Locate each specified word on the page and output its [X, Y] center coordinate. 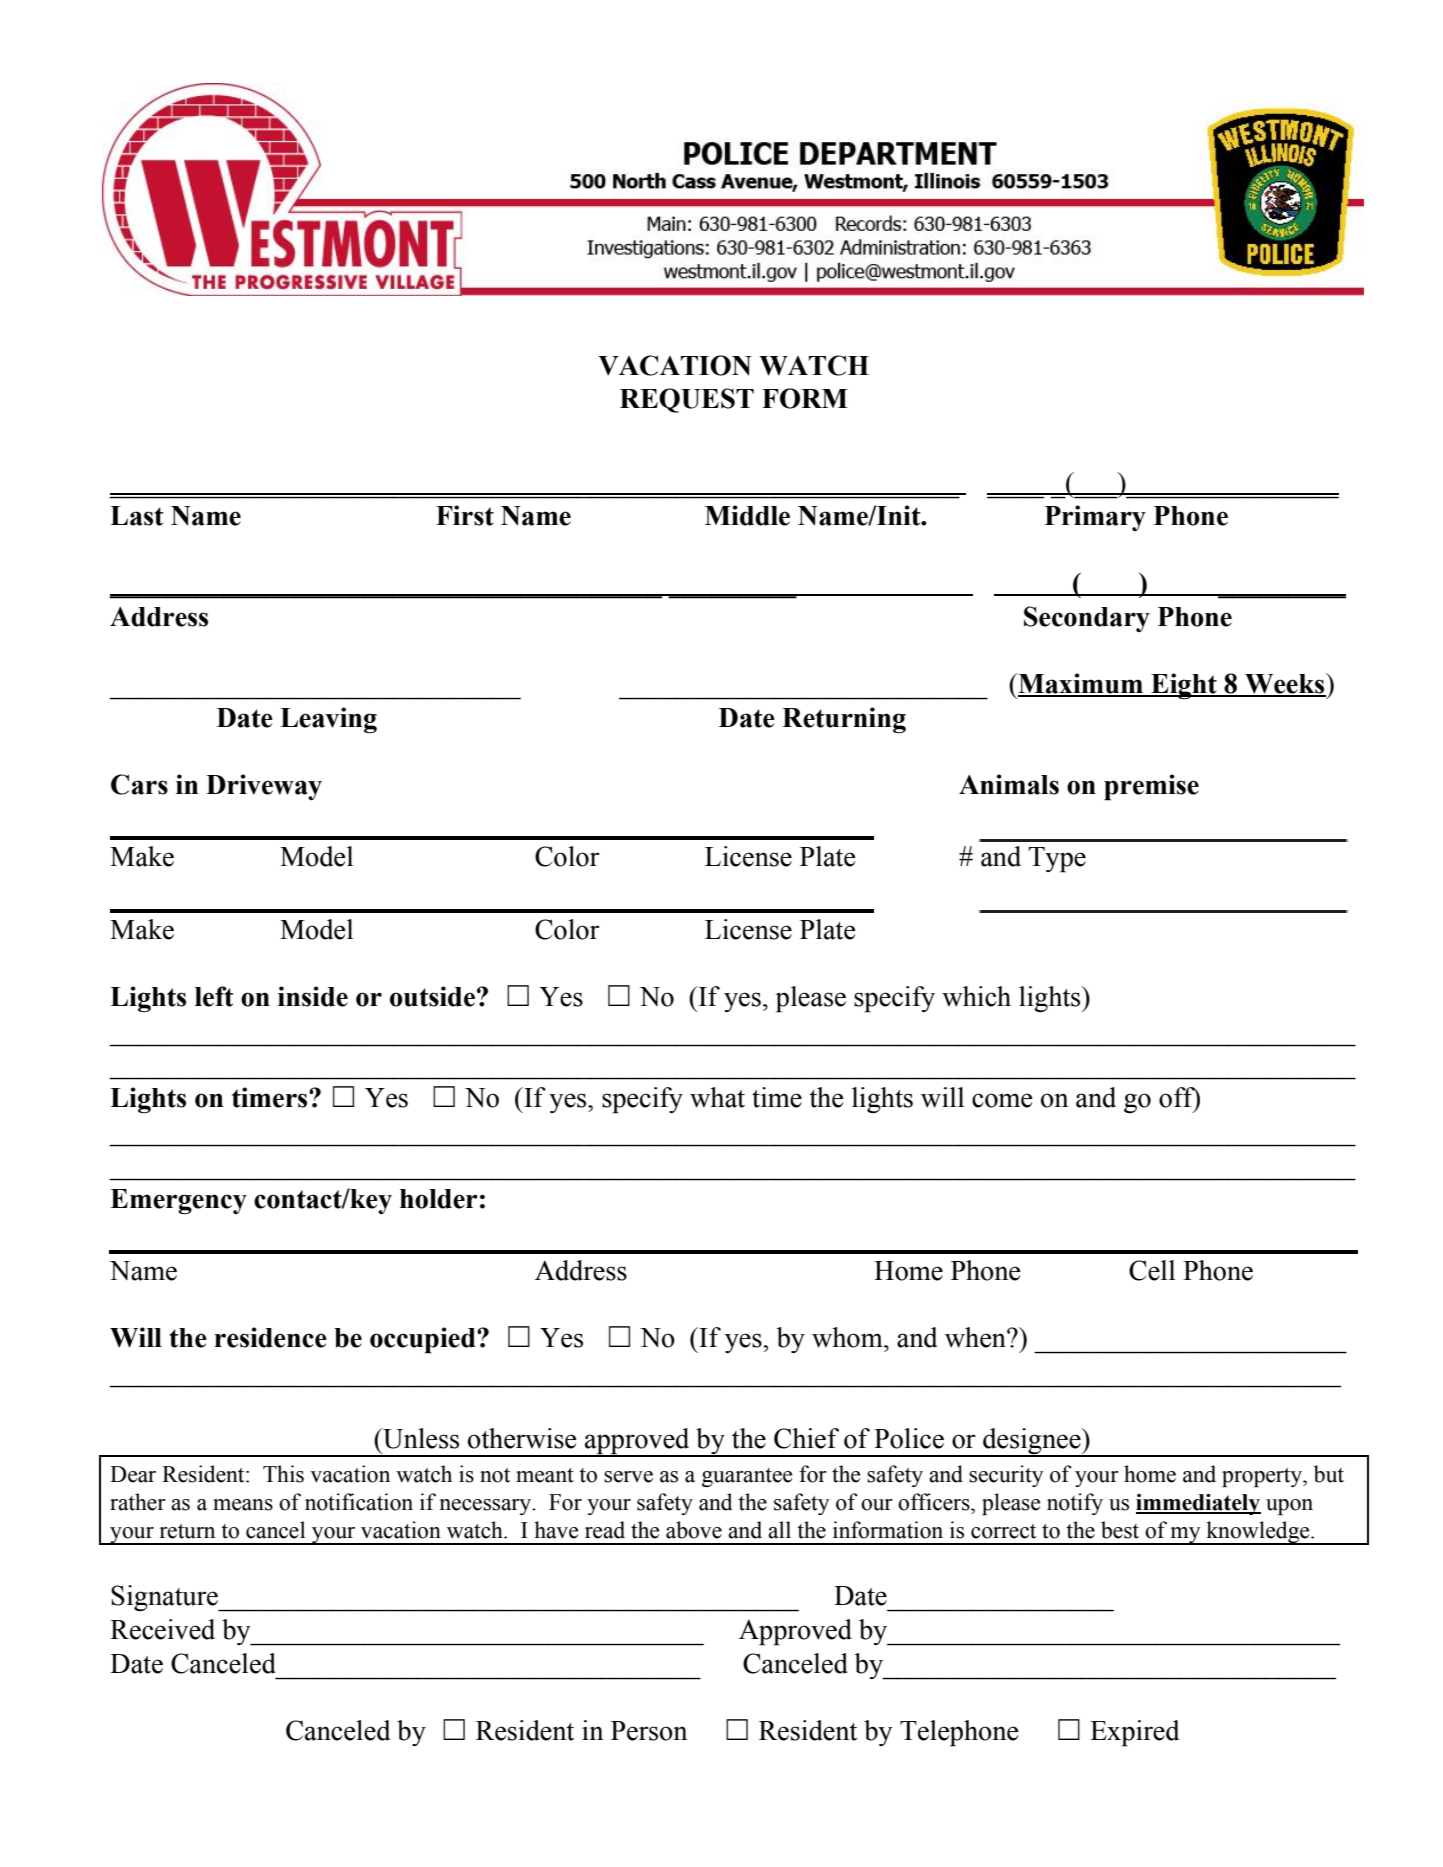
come [1002, 1100]
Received [162, 1629]
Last [137, 516]
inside [313, 996]
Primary [1095, 518]
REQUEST [687, 400]
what [717, 1097]
